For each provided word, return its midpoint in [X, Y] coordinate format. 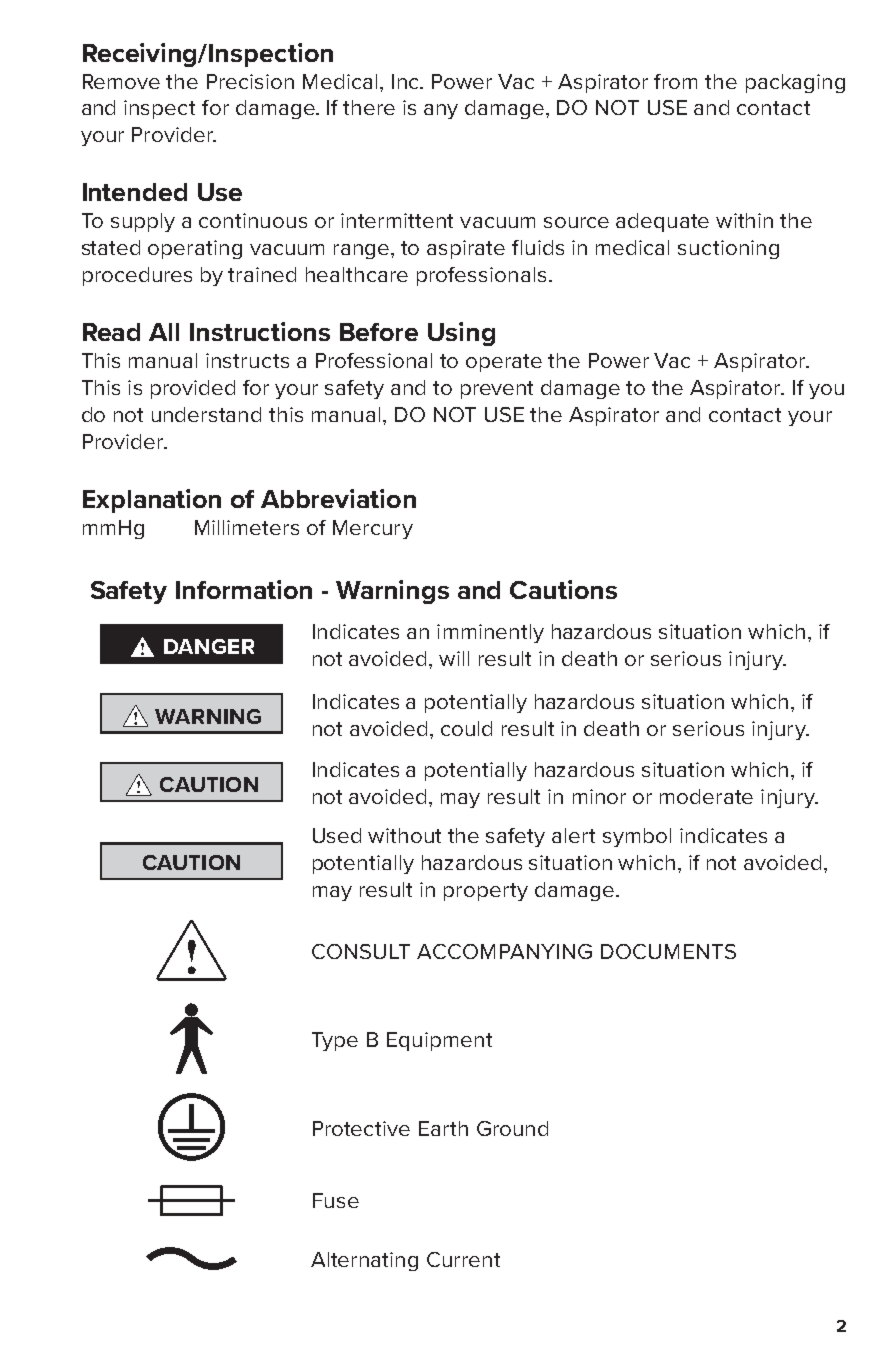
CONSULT [361, 951]
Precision [250, 81]
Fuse [336, 1200]
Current [463, 1259]
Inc [406, 81]
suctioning [728, 249]
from [675, 81]
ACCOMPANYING [504, 951]
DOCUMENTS [668, 951]
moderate [706, 796]
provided [193, 389]
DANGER [209, 646]
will [454, 658]
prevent [497, 390]
